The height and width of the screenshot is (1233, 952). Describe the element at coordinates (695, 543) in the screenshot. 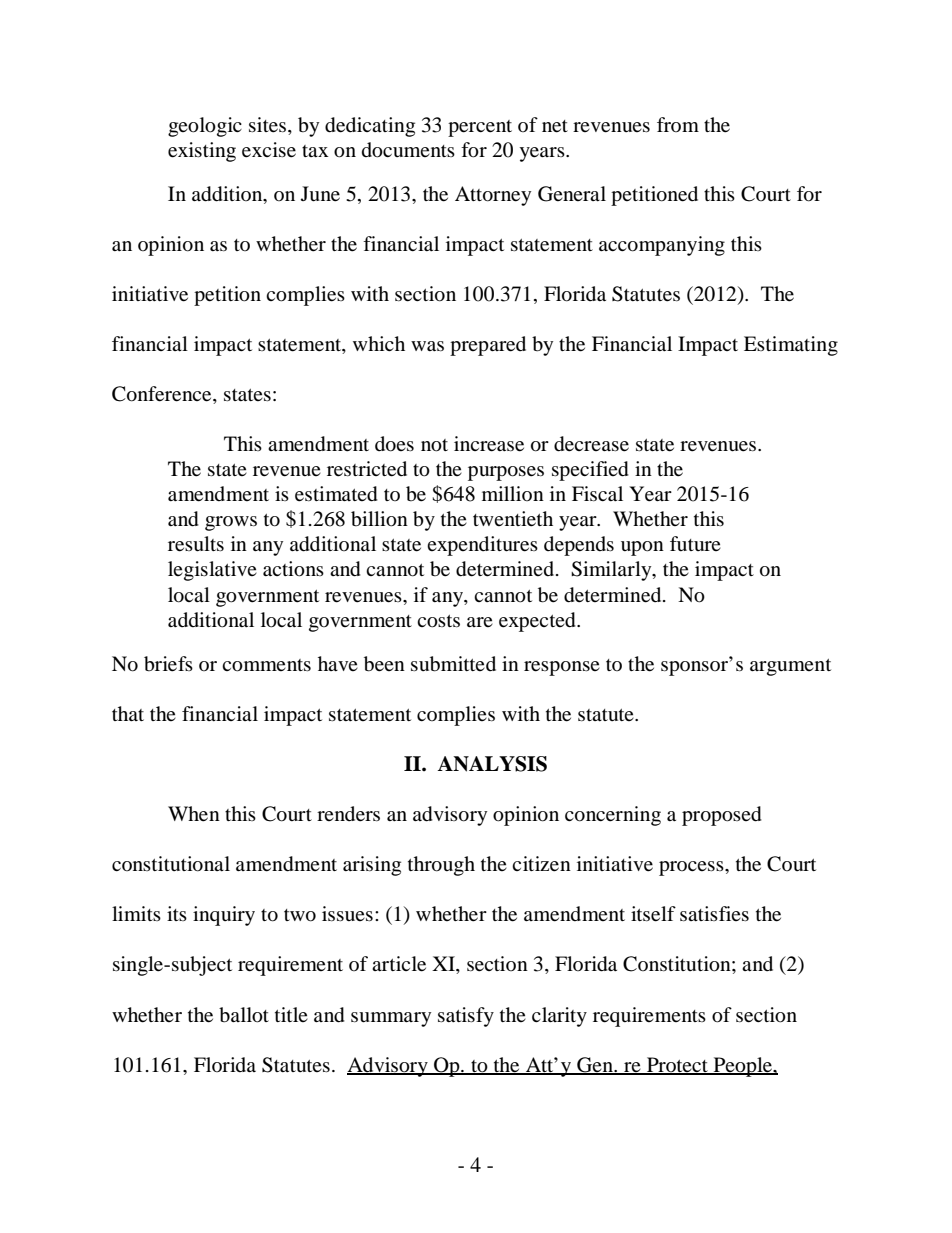

I see `future` at that location.
